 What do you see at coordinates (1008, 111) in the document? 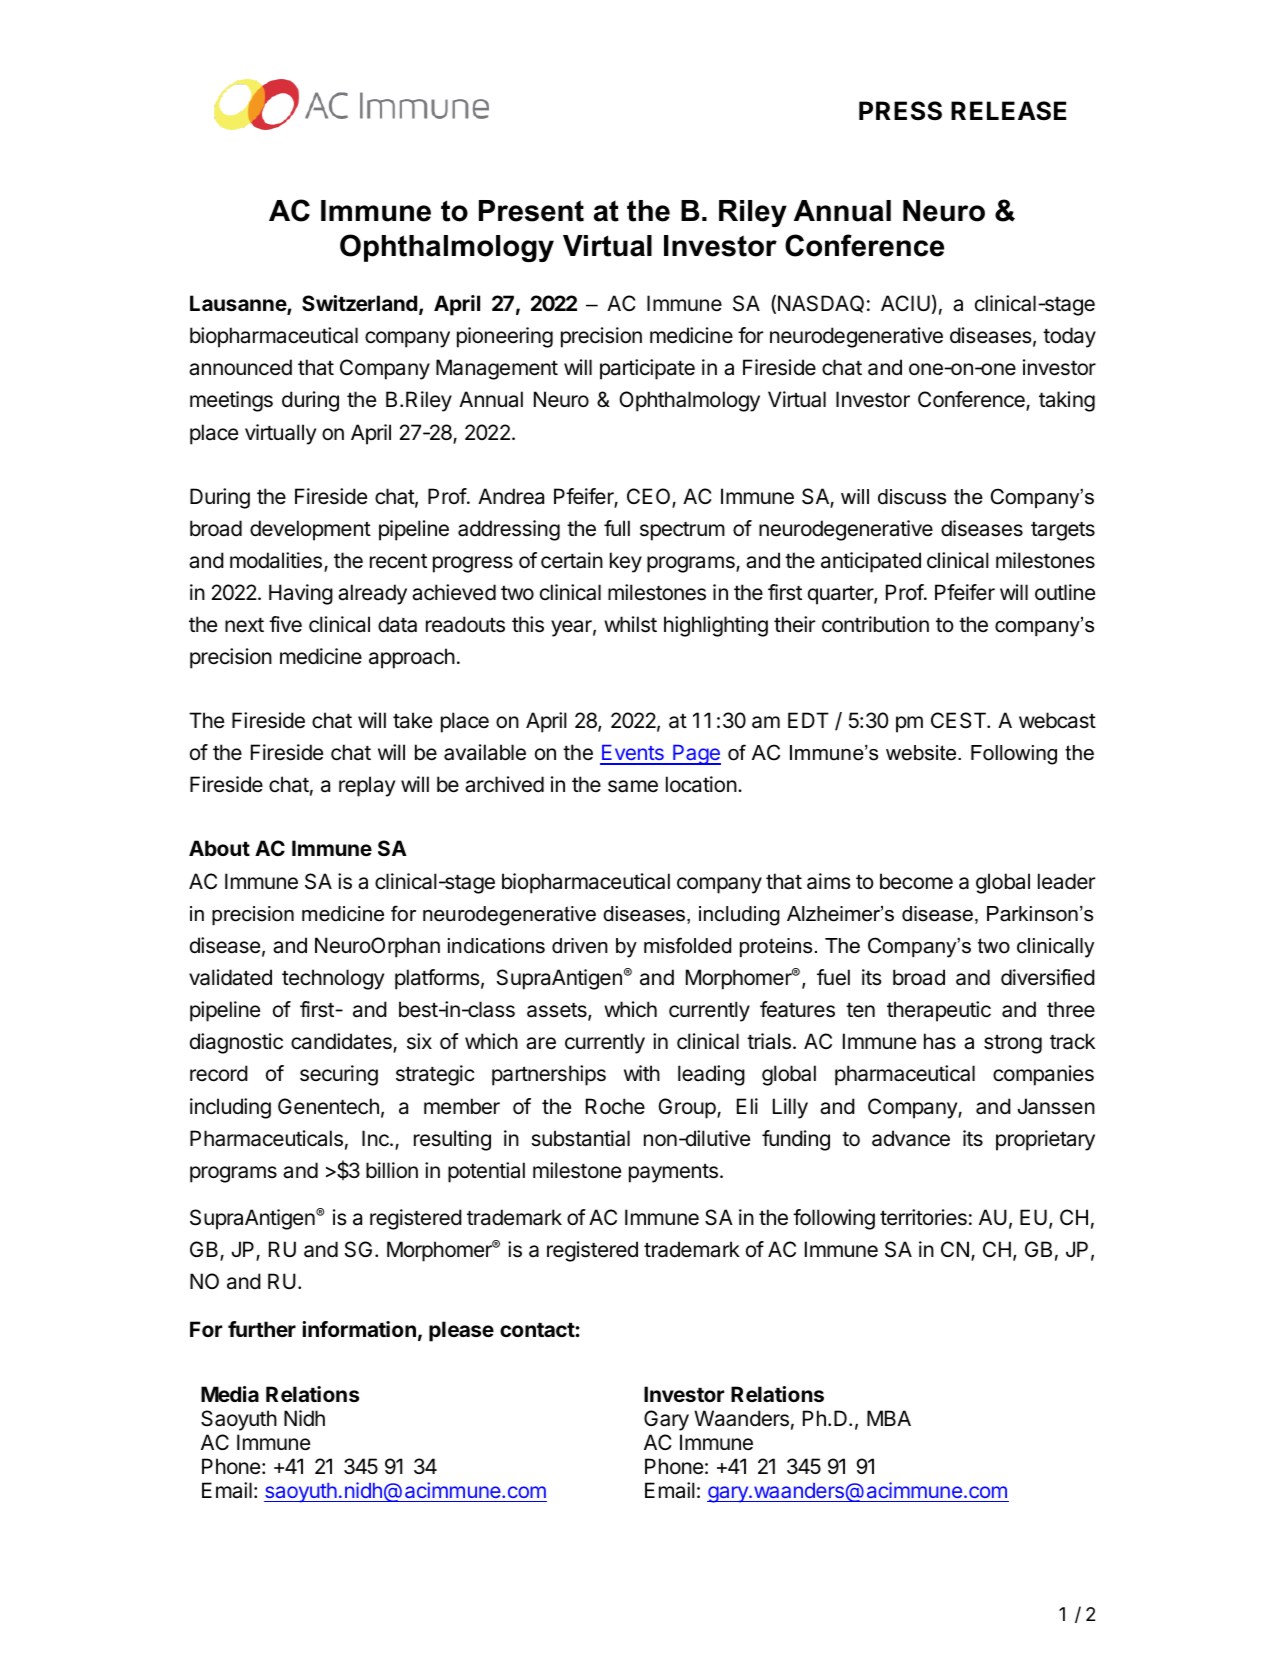
I see `RELEASE` at bounding box center [1008, 111].
